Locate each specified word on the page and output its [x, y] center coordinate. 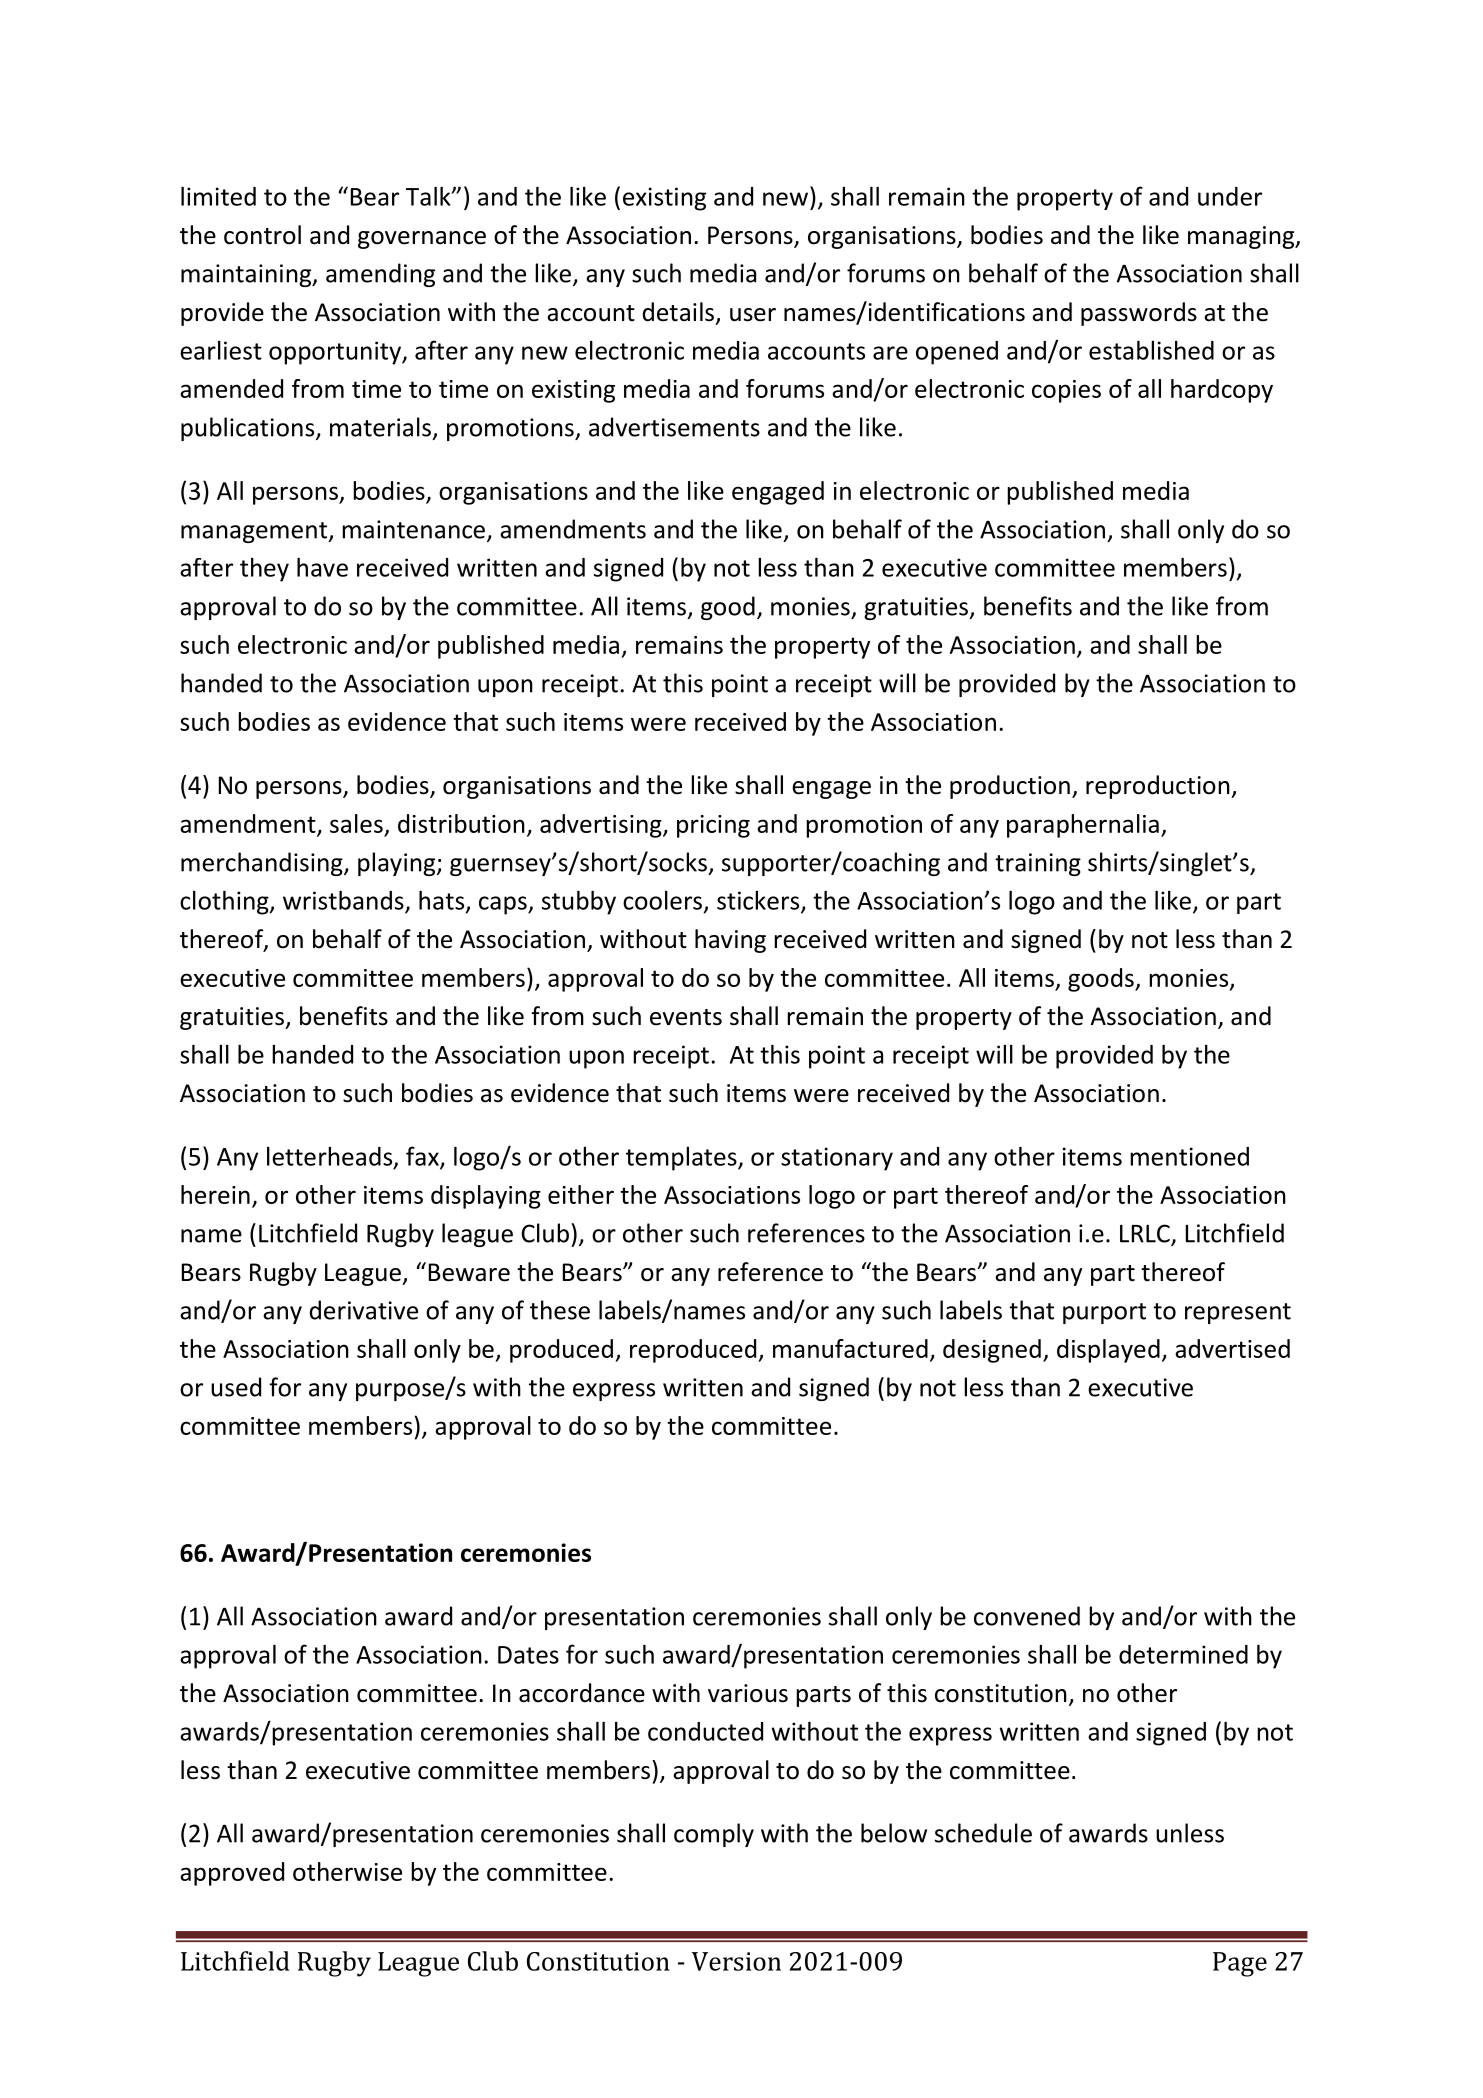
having [730, 941]
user [753, 315]
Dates [528, 1655]
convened [1027, 1616]
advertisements [674, 427]
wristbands [343, 900]
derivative [364, 1310]
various [748, 1693]
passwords [1139, 314]
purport [1104, 1313]
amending [380, 275]
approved [232, 1874]
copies [1066, 391]
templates [682, 1159]
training [1038, 864]
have [322, 567]
